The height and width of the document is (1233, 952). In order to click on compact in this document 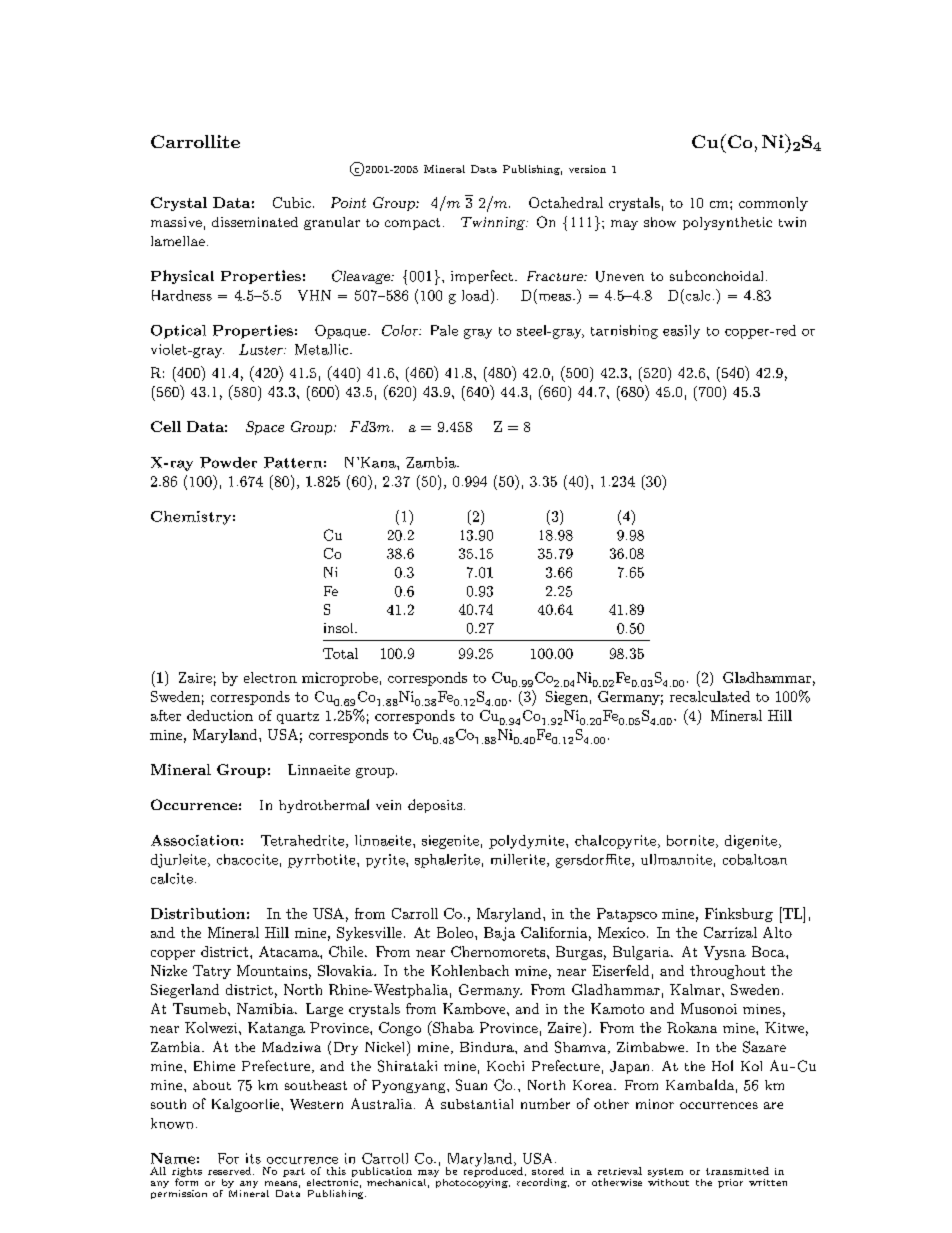, I will do `click(412, 224)`.
